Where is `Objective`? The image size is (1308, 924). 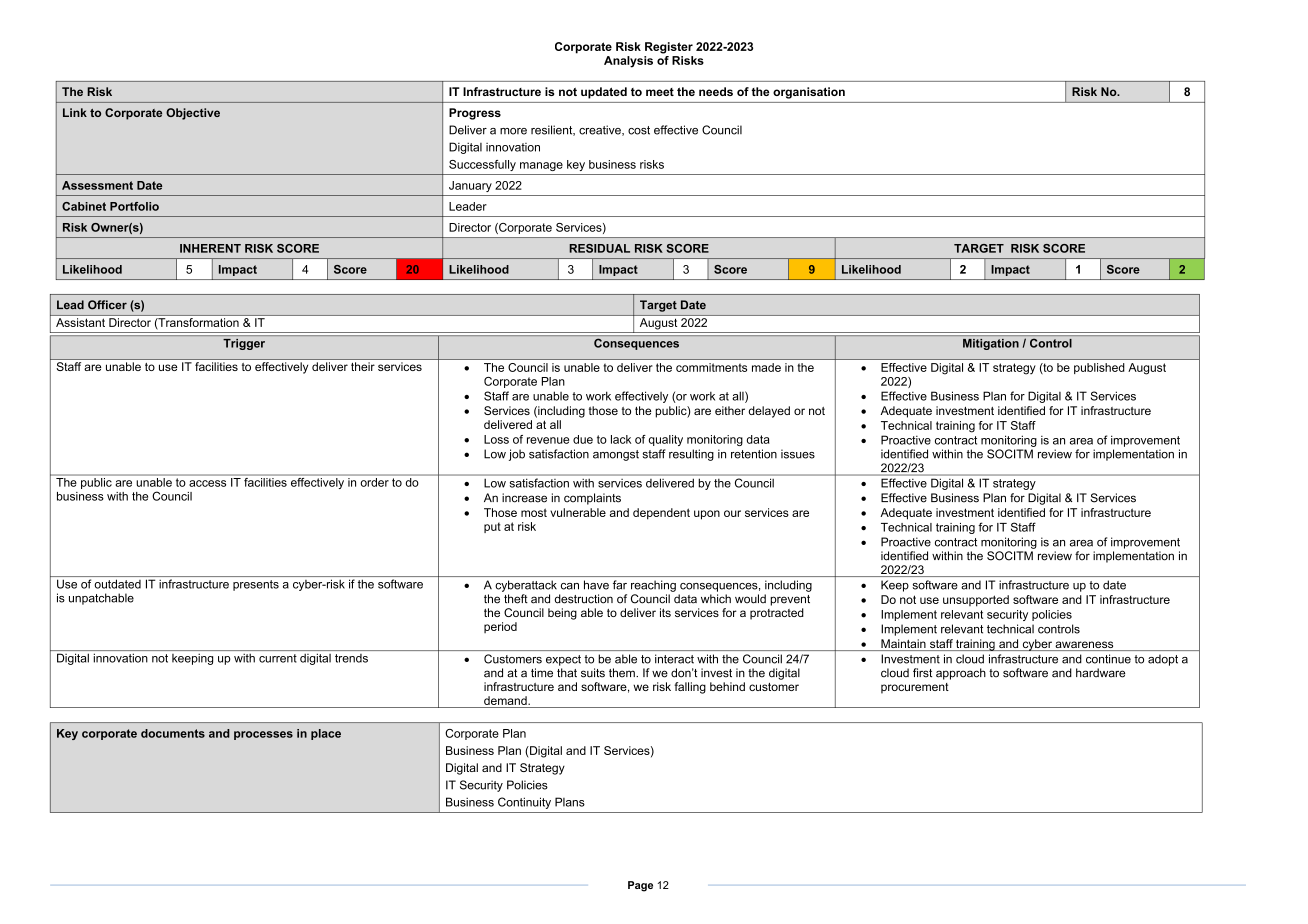 Objective is located at coordinates (193, 114).
